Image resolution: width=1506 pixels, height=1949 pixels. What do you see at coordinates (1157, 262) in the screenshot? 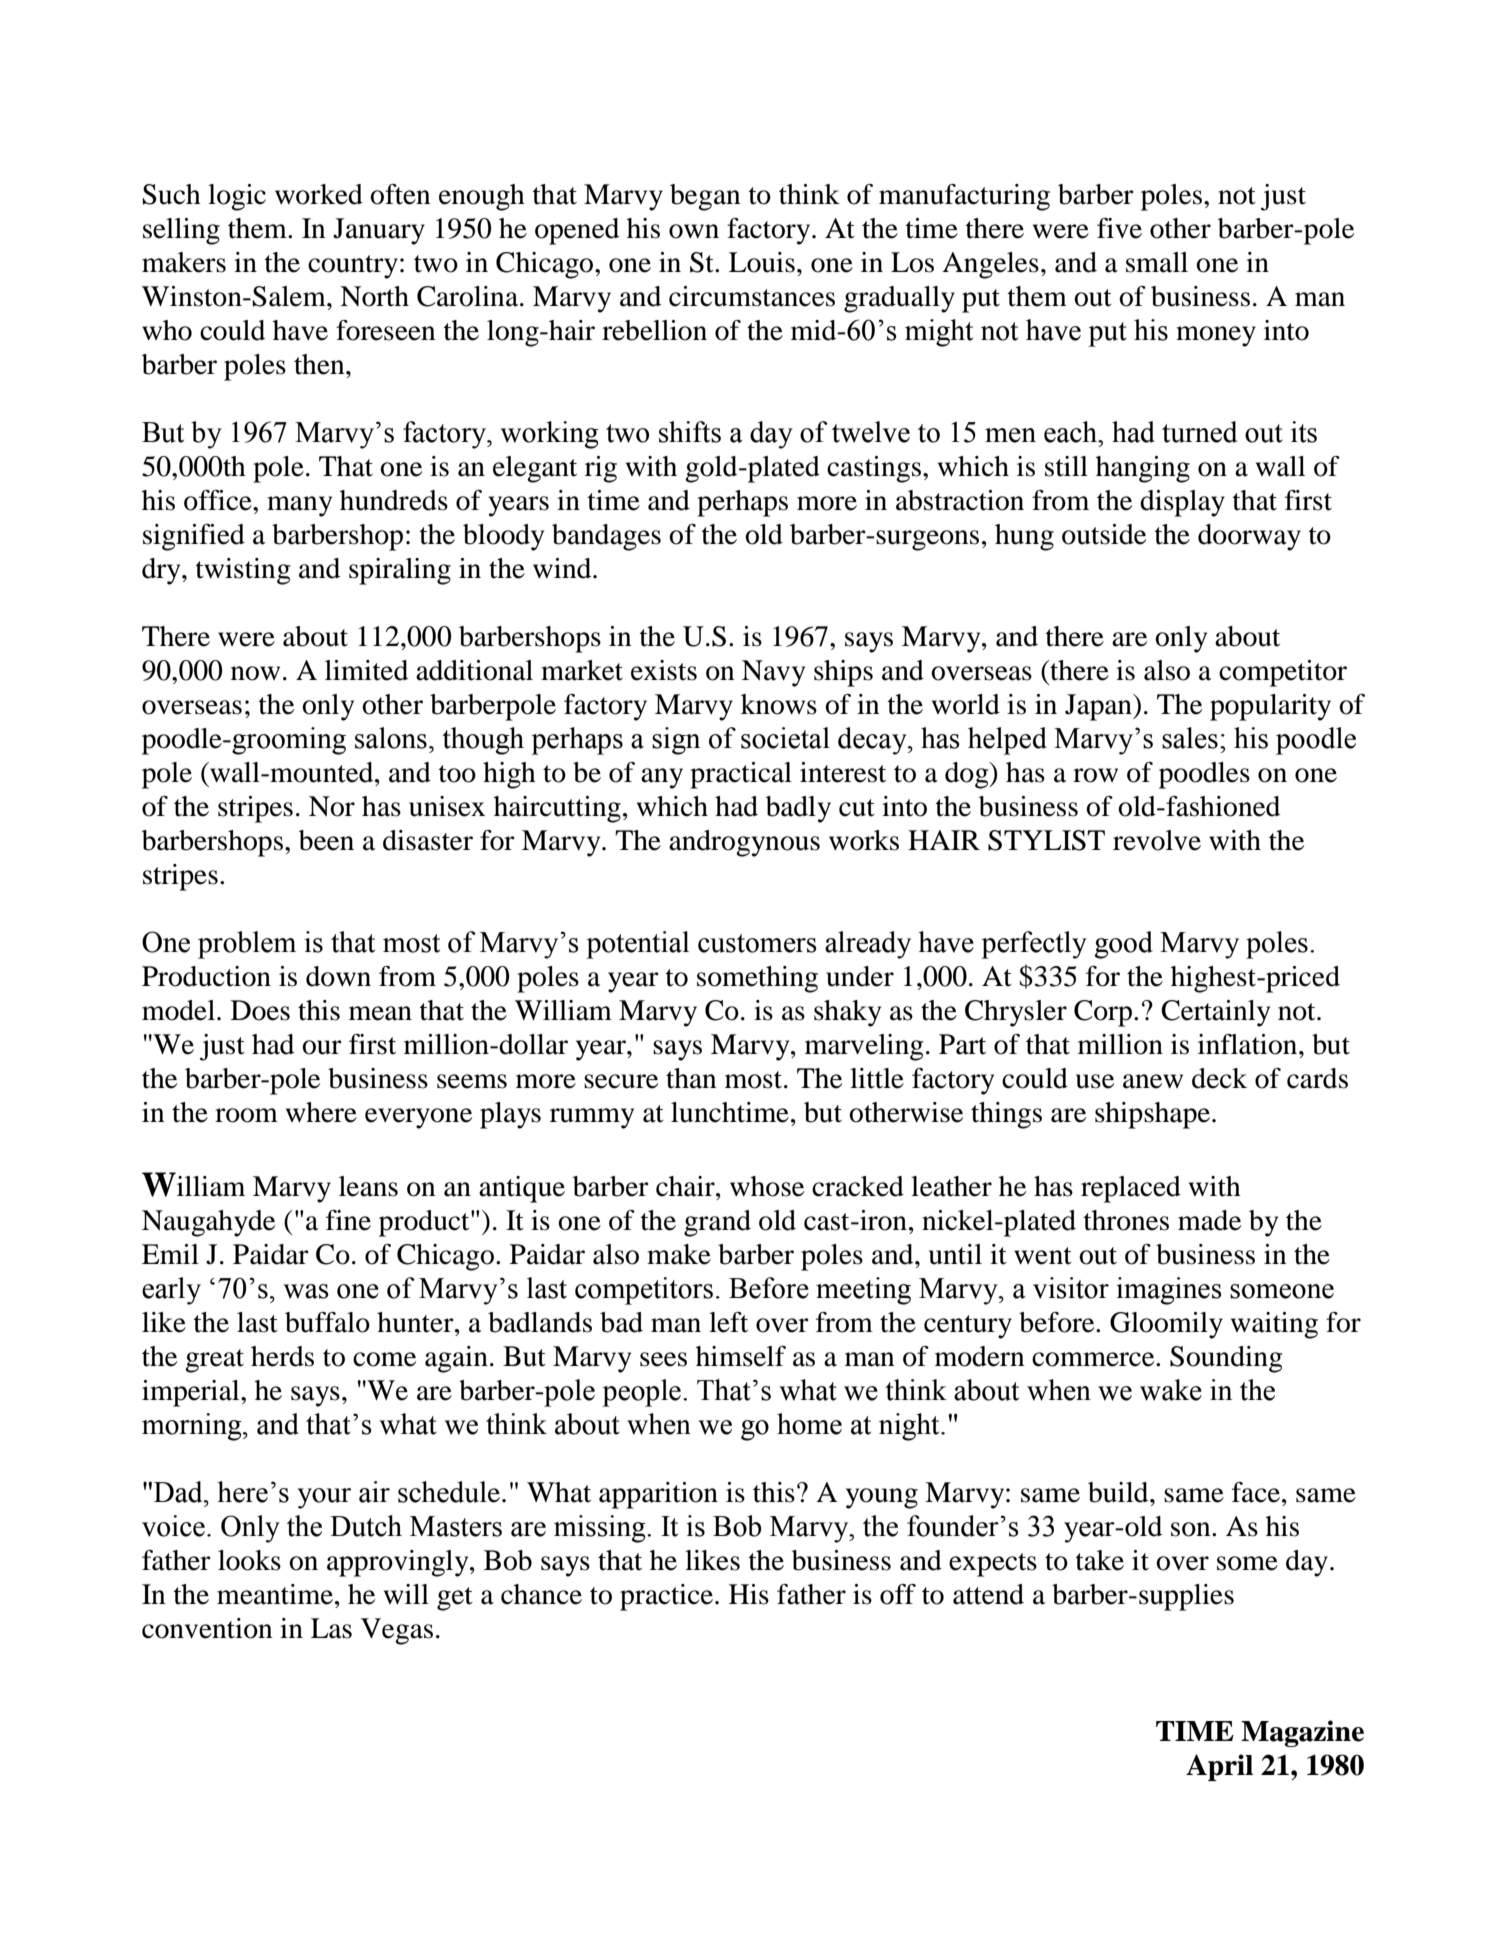
I see `small` at bounding box center [1157, 262].
